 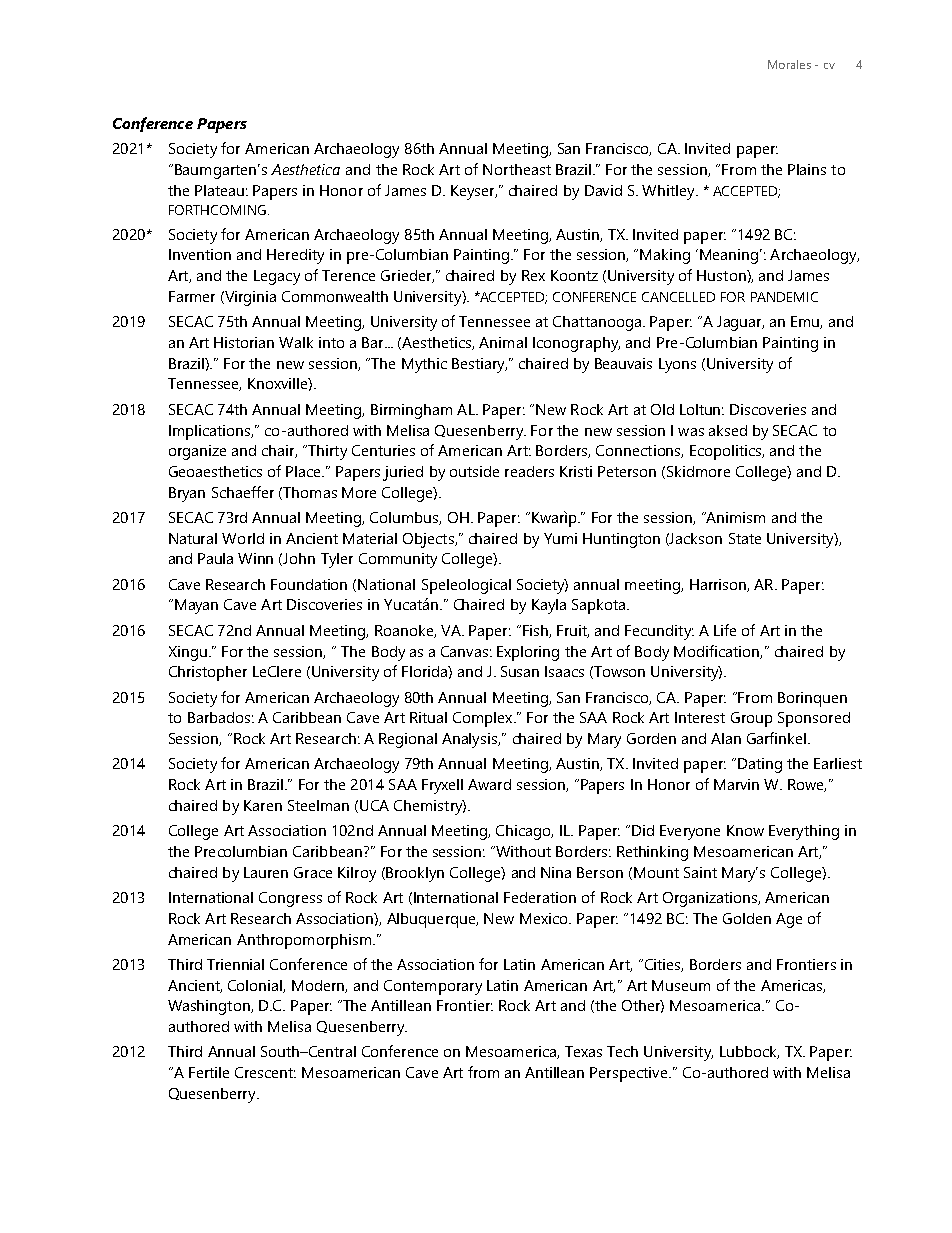 I want to click on Implications, so click(x=211, y=432).
